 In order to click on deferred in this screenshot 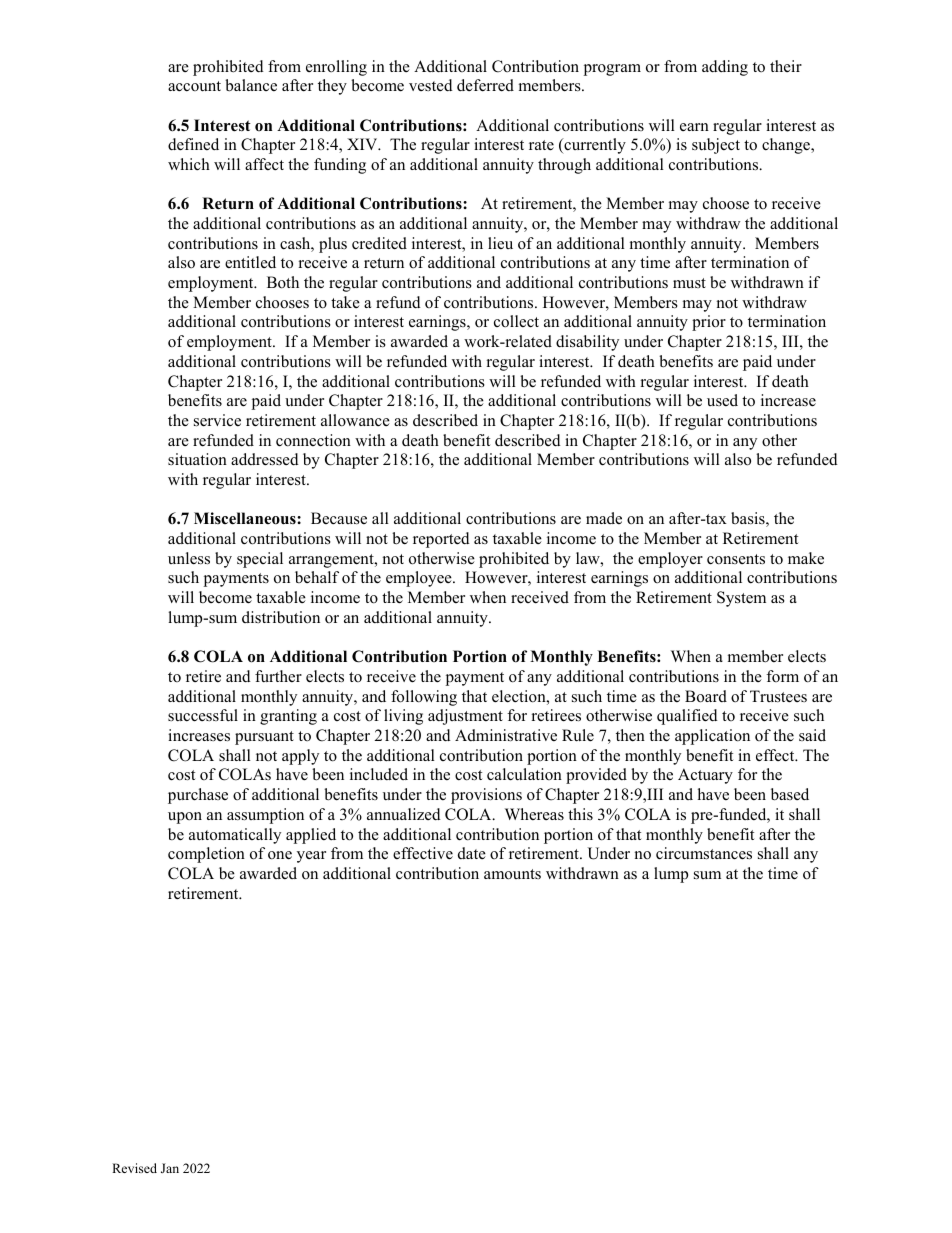, I will do `click(485, 85)`.
